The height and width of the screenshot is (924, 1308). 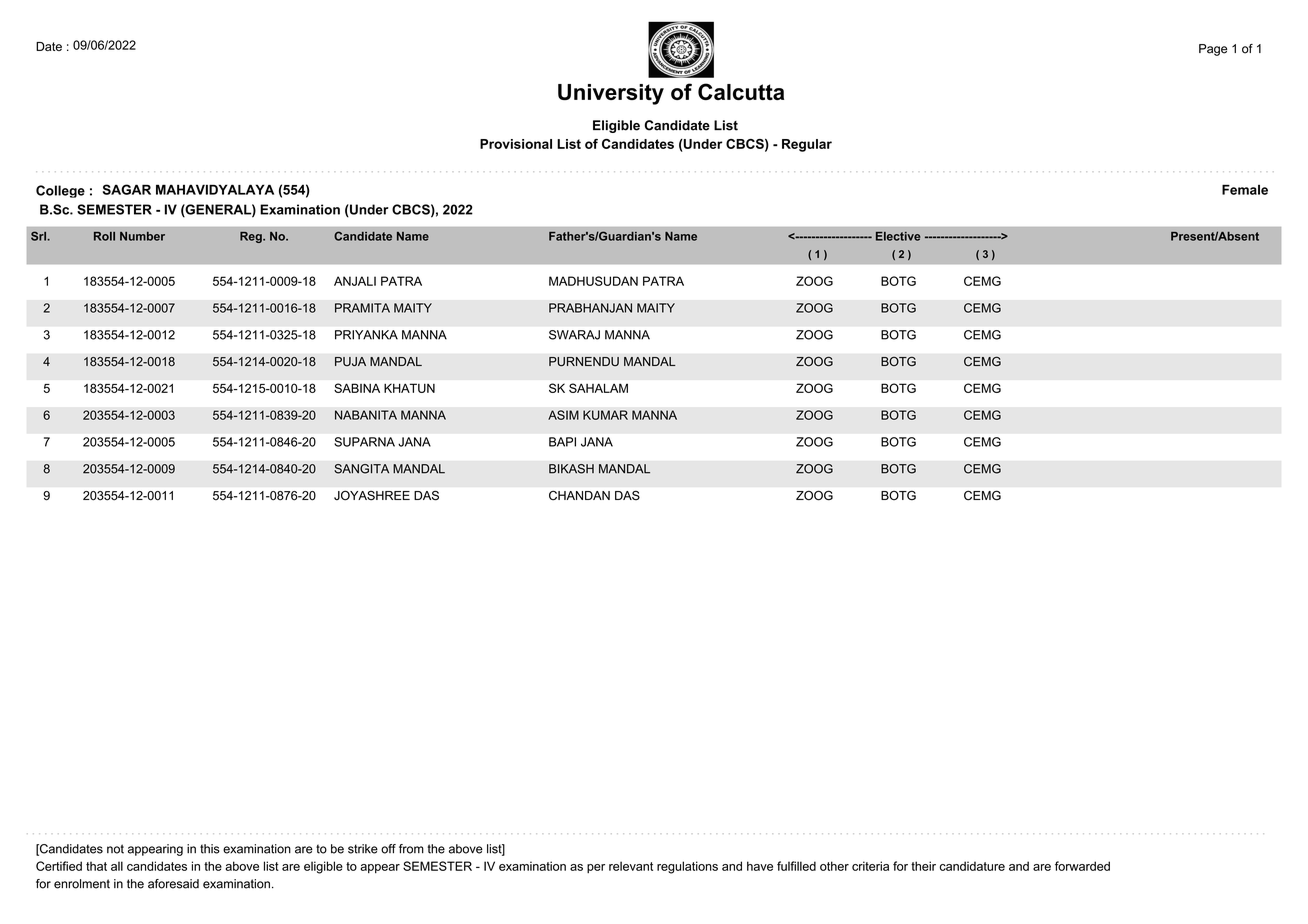 What do you see at coordinates (1213, 50) in the screenshot?
I see `Page` at bounding box center [1213, 50].
